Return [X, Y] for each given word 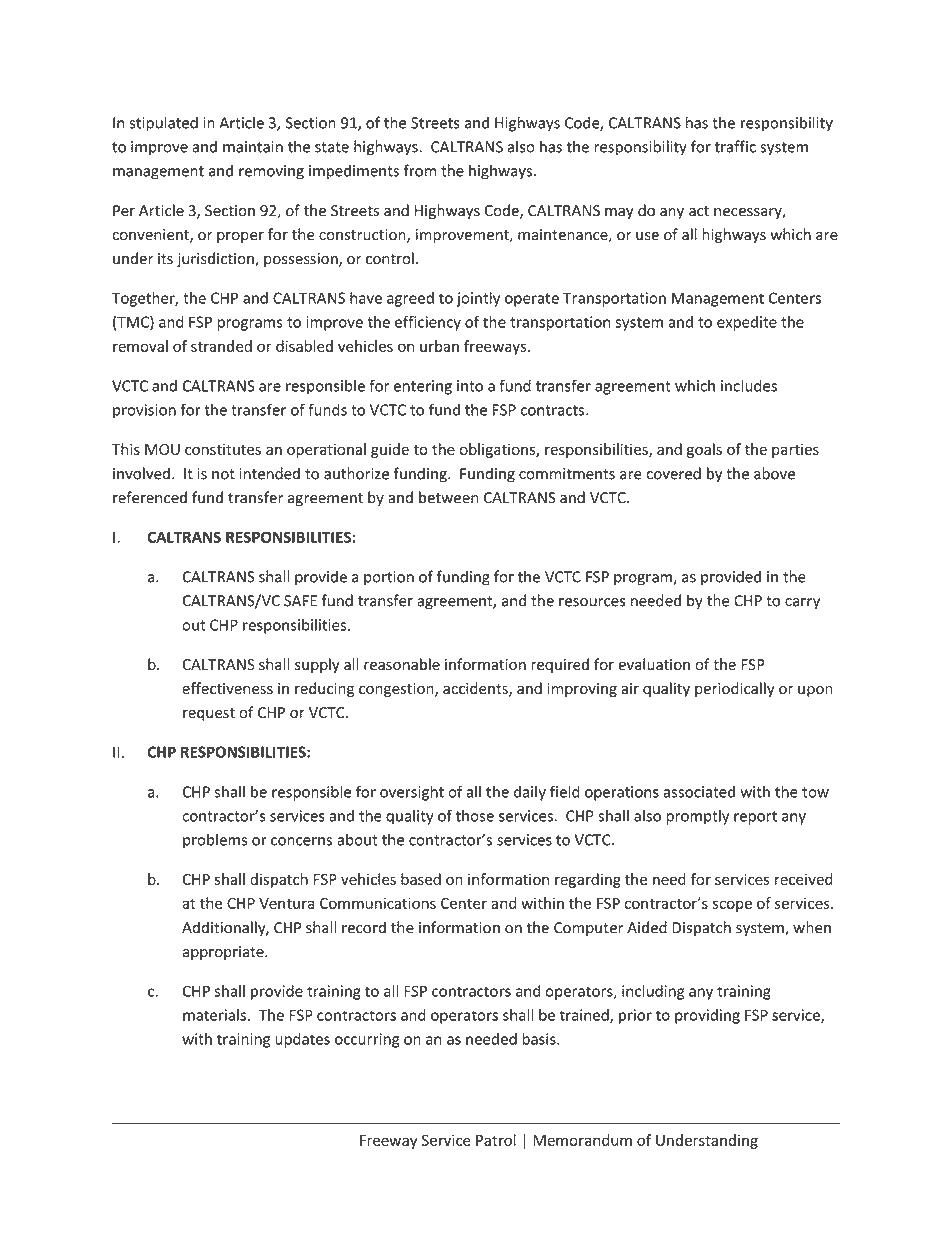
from [420, 170]
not [223, 474]
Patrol [496, 1140]
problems [215, 841]
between [448, 497]
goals [704, 450]
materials [214, 1015]
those [475, 815]
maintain [253, 147]
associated [699, 791]
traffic [735, 146]
